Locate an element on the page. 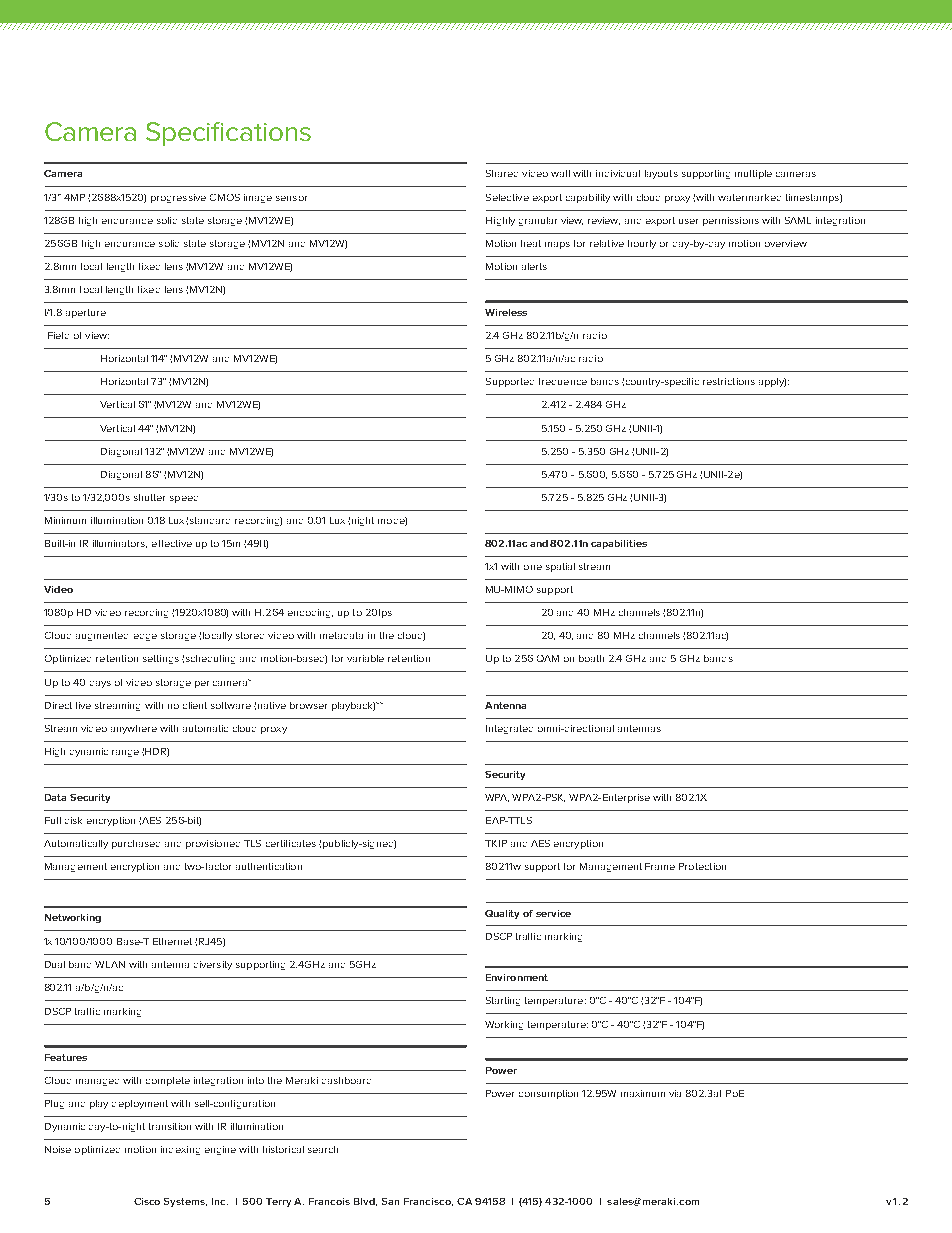  Selective is located at coordinates (507, 197).
